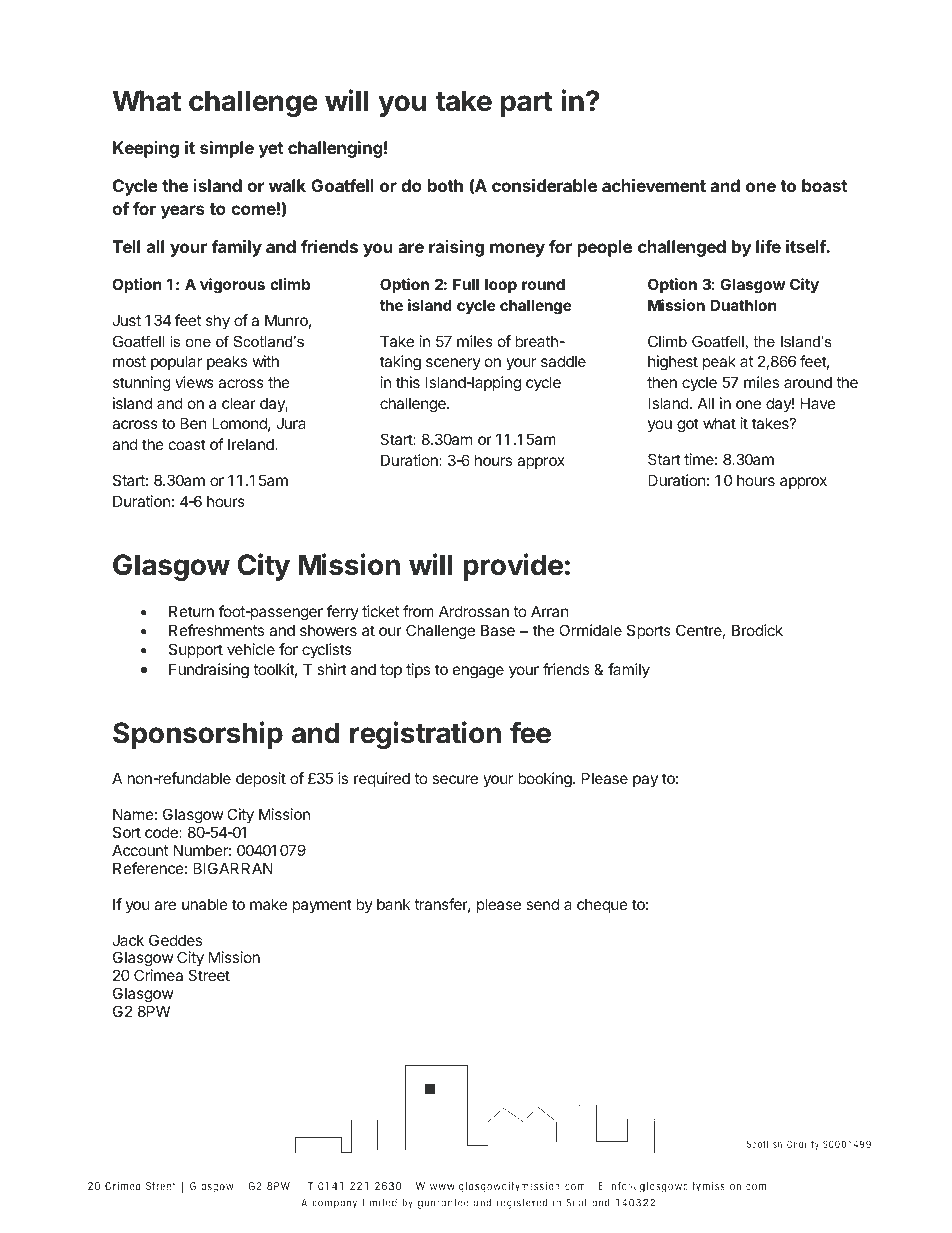 The image size is (952, 1233). What do you see at coordinates (542, 904) in the page?
I see `send` at bounding box center [542, 904].
